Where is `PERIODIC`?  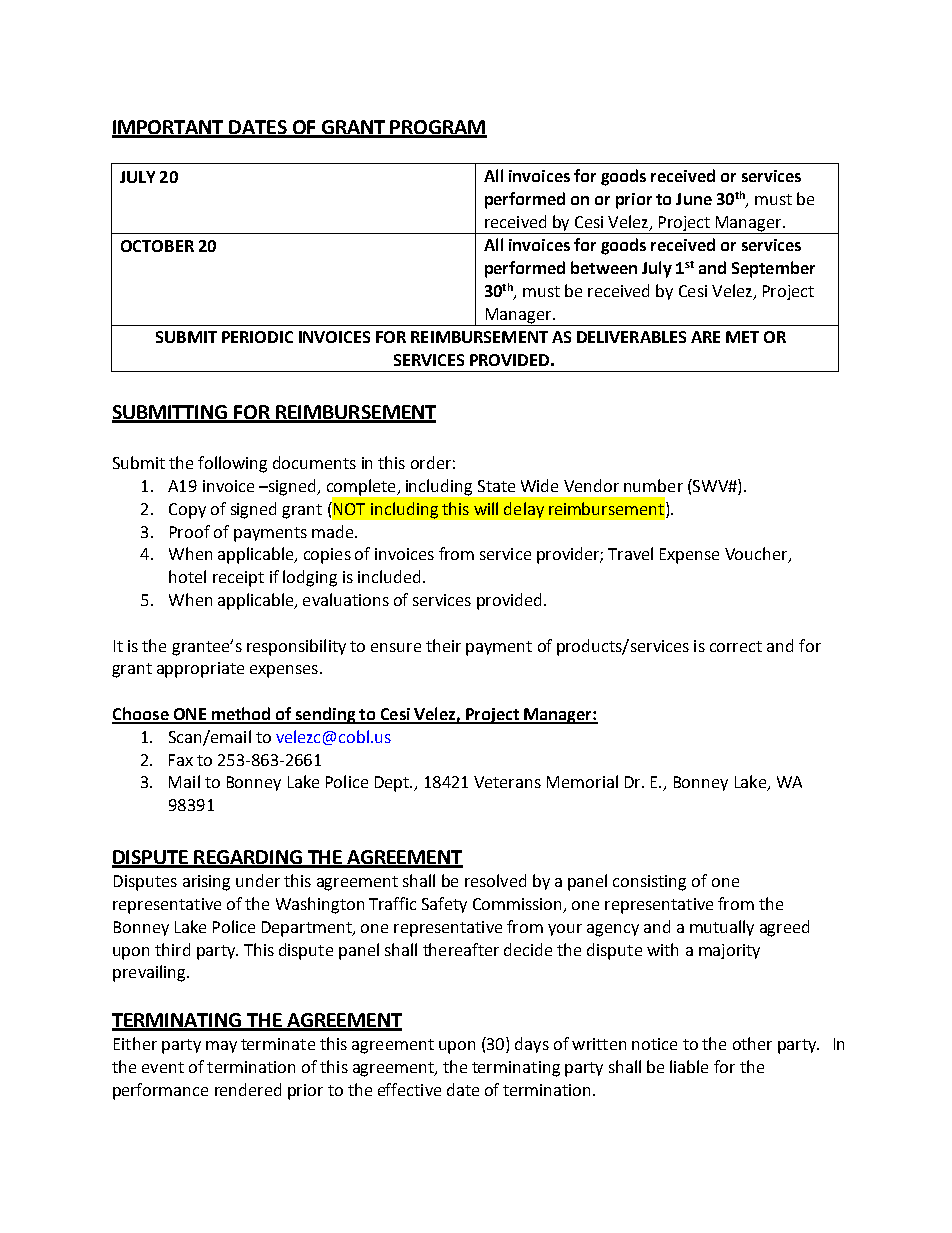
PERIODIC is located at coordinates (257, 337).
